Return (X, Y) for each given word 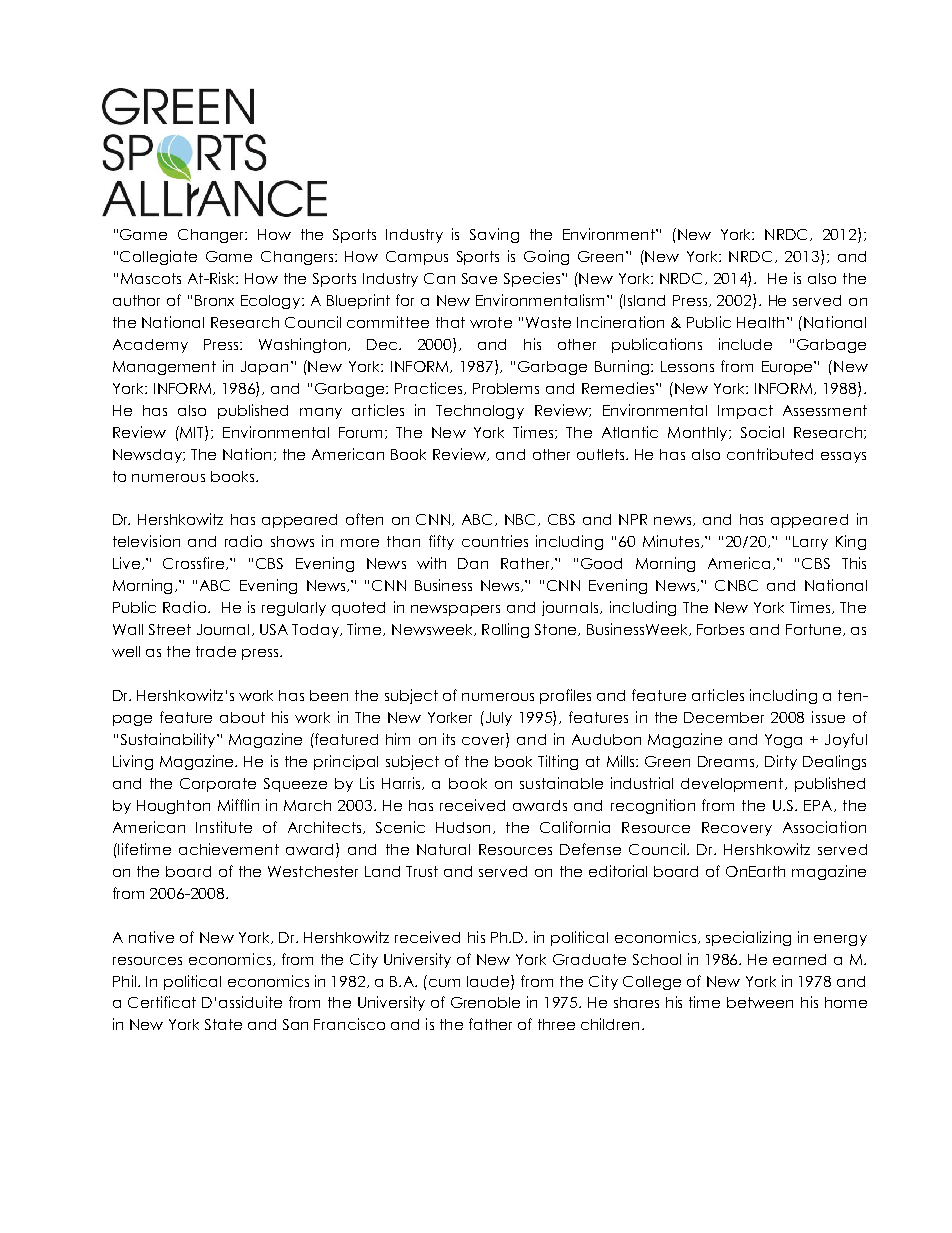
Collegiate (158, 257)
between (760, 1002)
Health (760, 322)
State (223, 1024)
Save (479, 278)
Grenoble (485, 1002)
